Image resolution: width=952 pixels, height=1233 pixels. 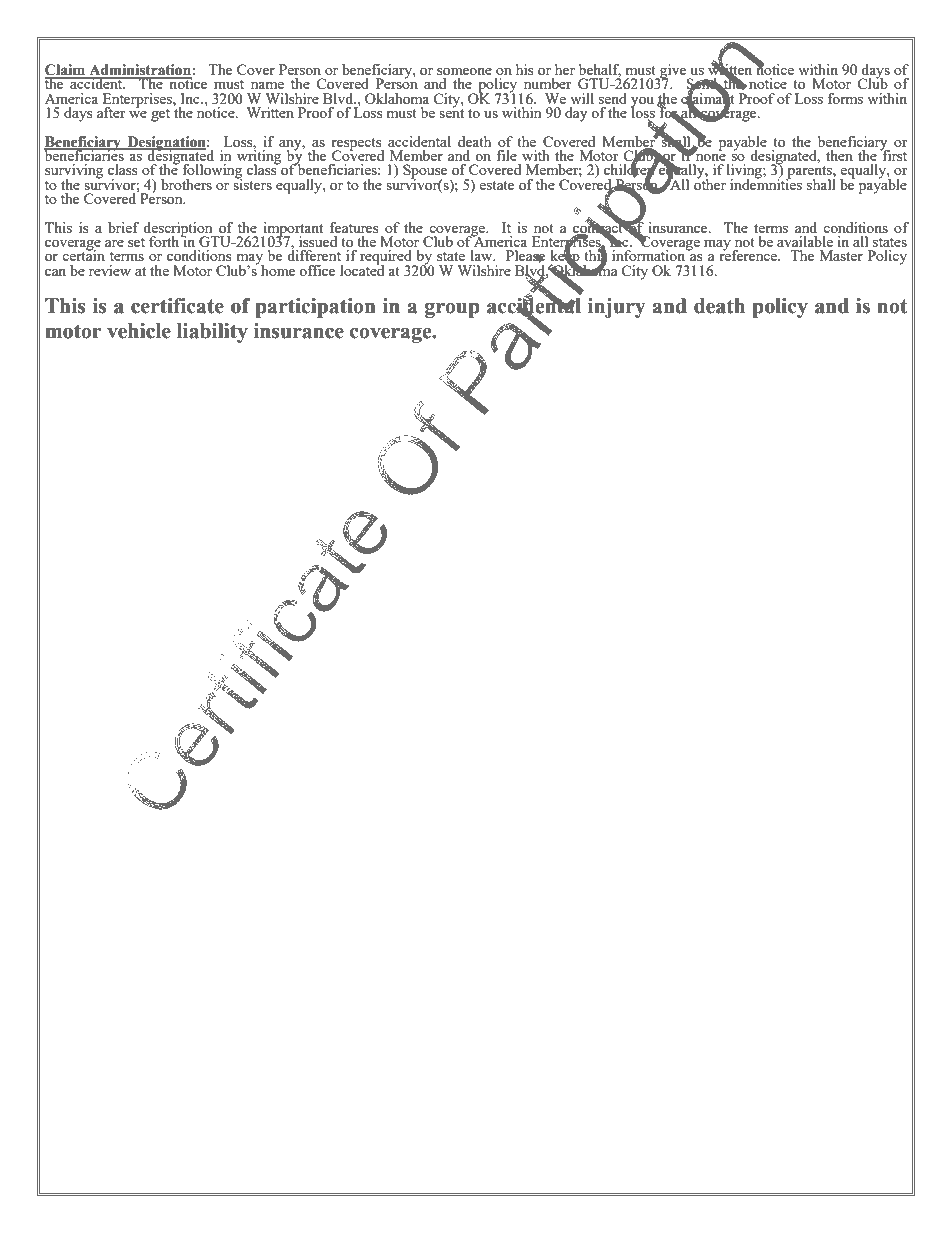 I want to click on vehicle, so click(x=139, y=331).
